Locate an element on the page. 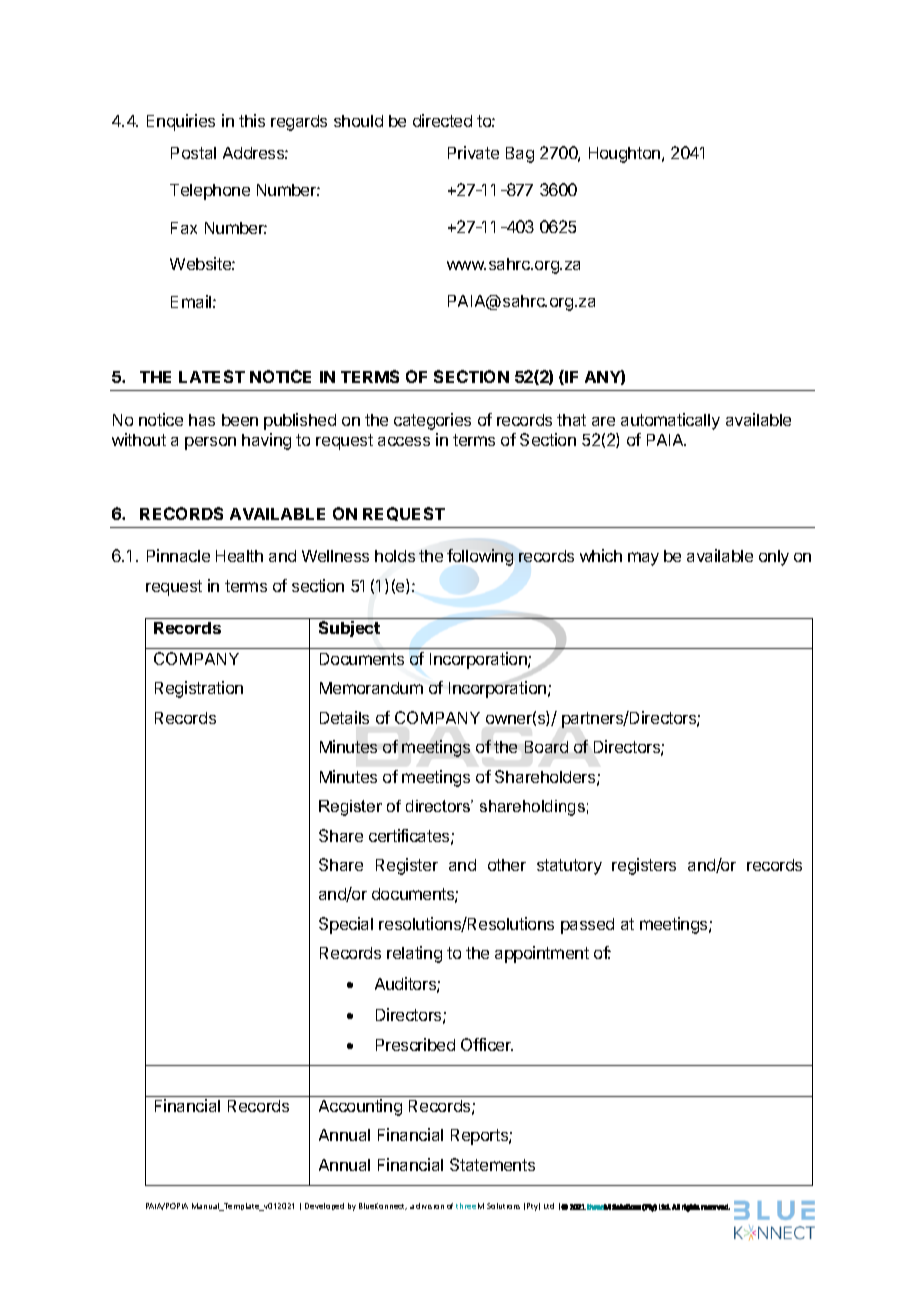 Image resolution: width=924 pixels, height=1308 pixels. automatically is located at coordinates (670, 421).
